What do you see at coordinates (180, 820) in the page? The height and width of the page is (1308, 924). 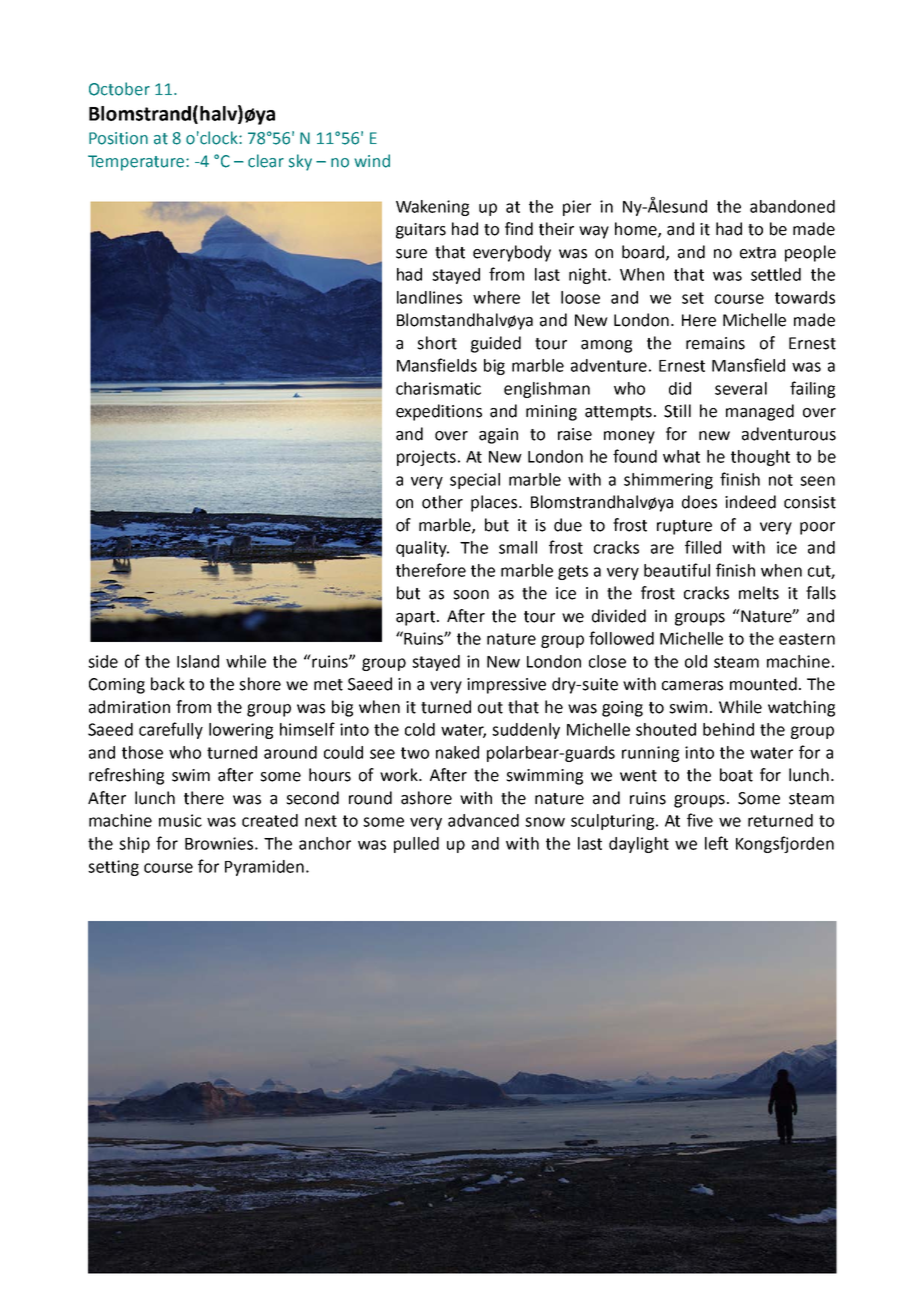 I see `music` at bounding box center [180, 820].
